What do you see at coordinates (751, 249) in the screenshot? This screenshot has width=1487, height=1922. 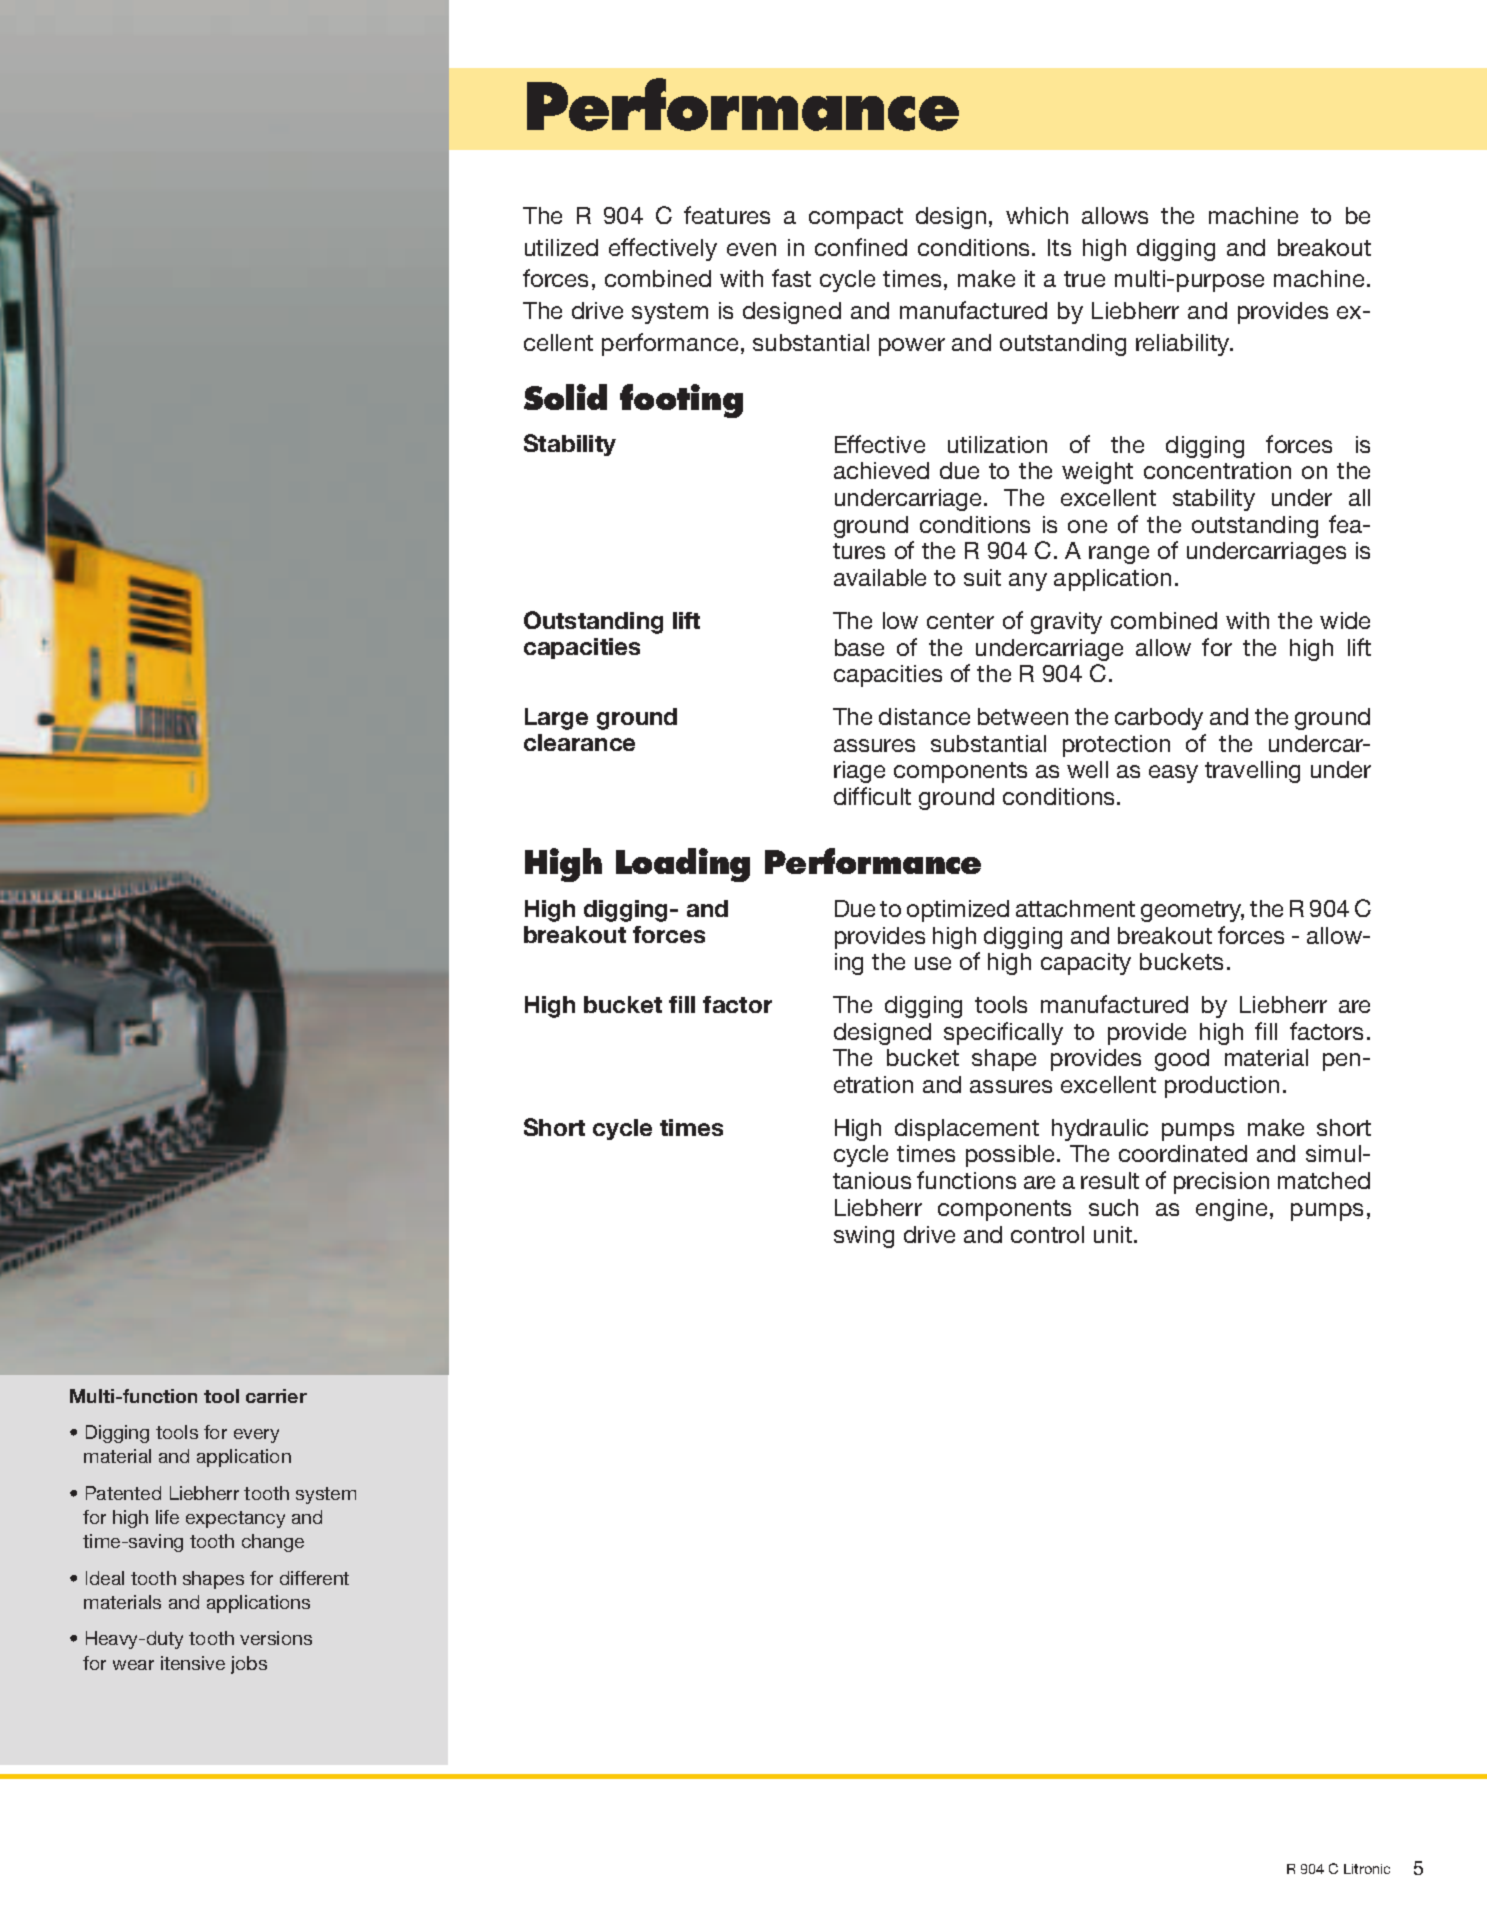 I see `even` at bounding box center [751, 249].
